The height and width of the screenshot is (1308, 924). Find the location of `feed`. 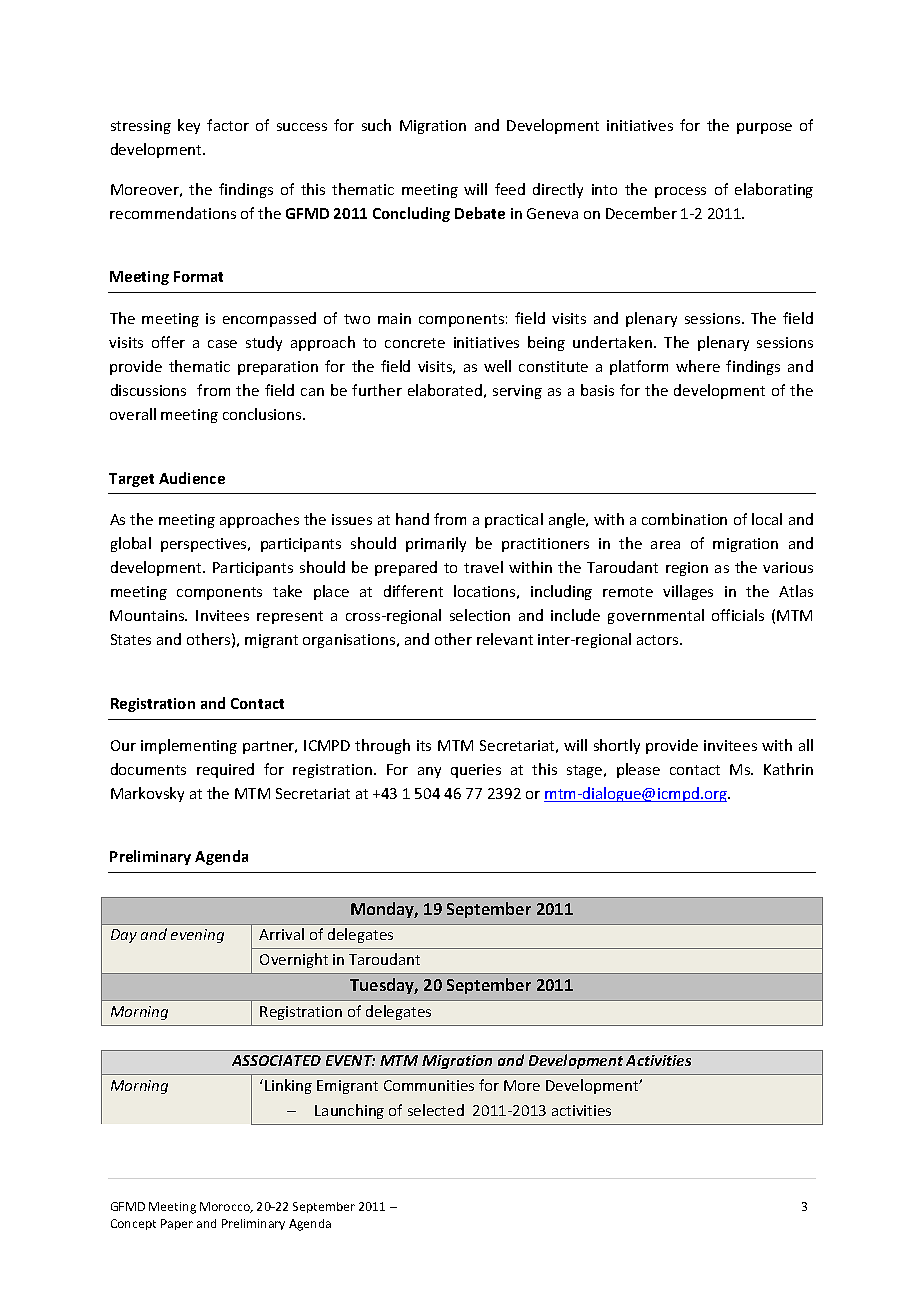

feed is located at coordinates (510, 189).
